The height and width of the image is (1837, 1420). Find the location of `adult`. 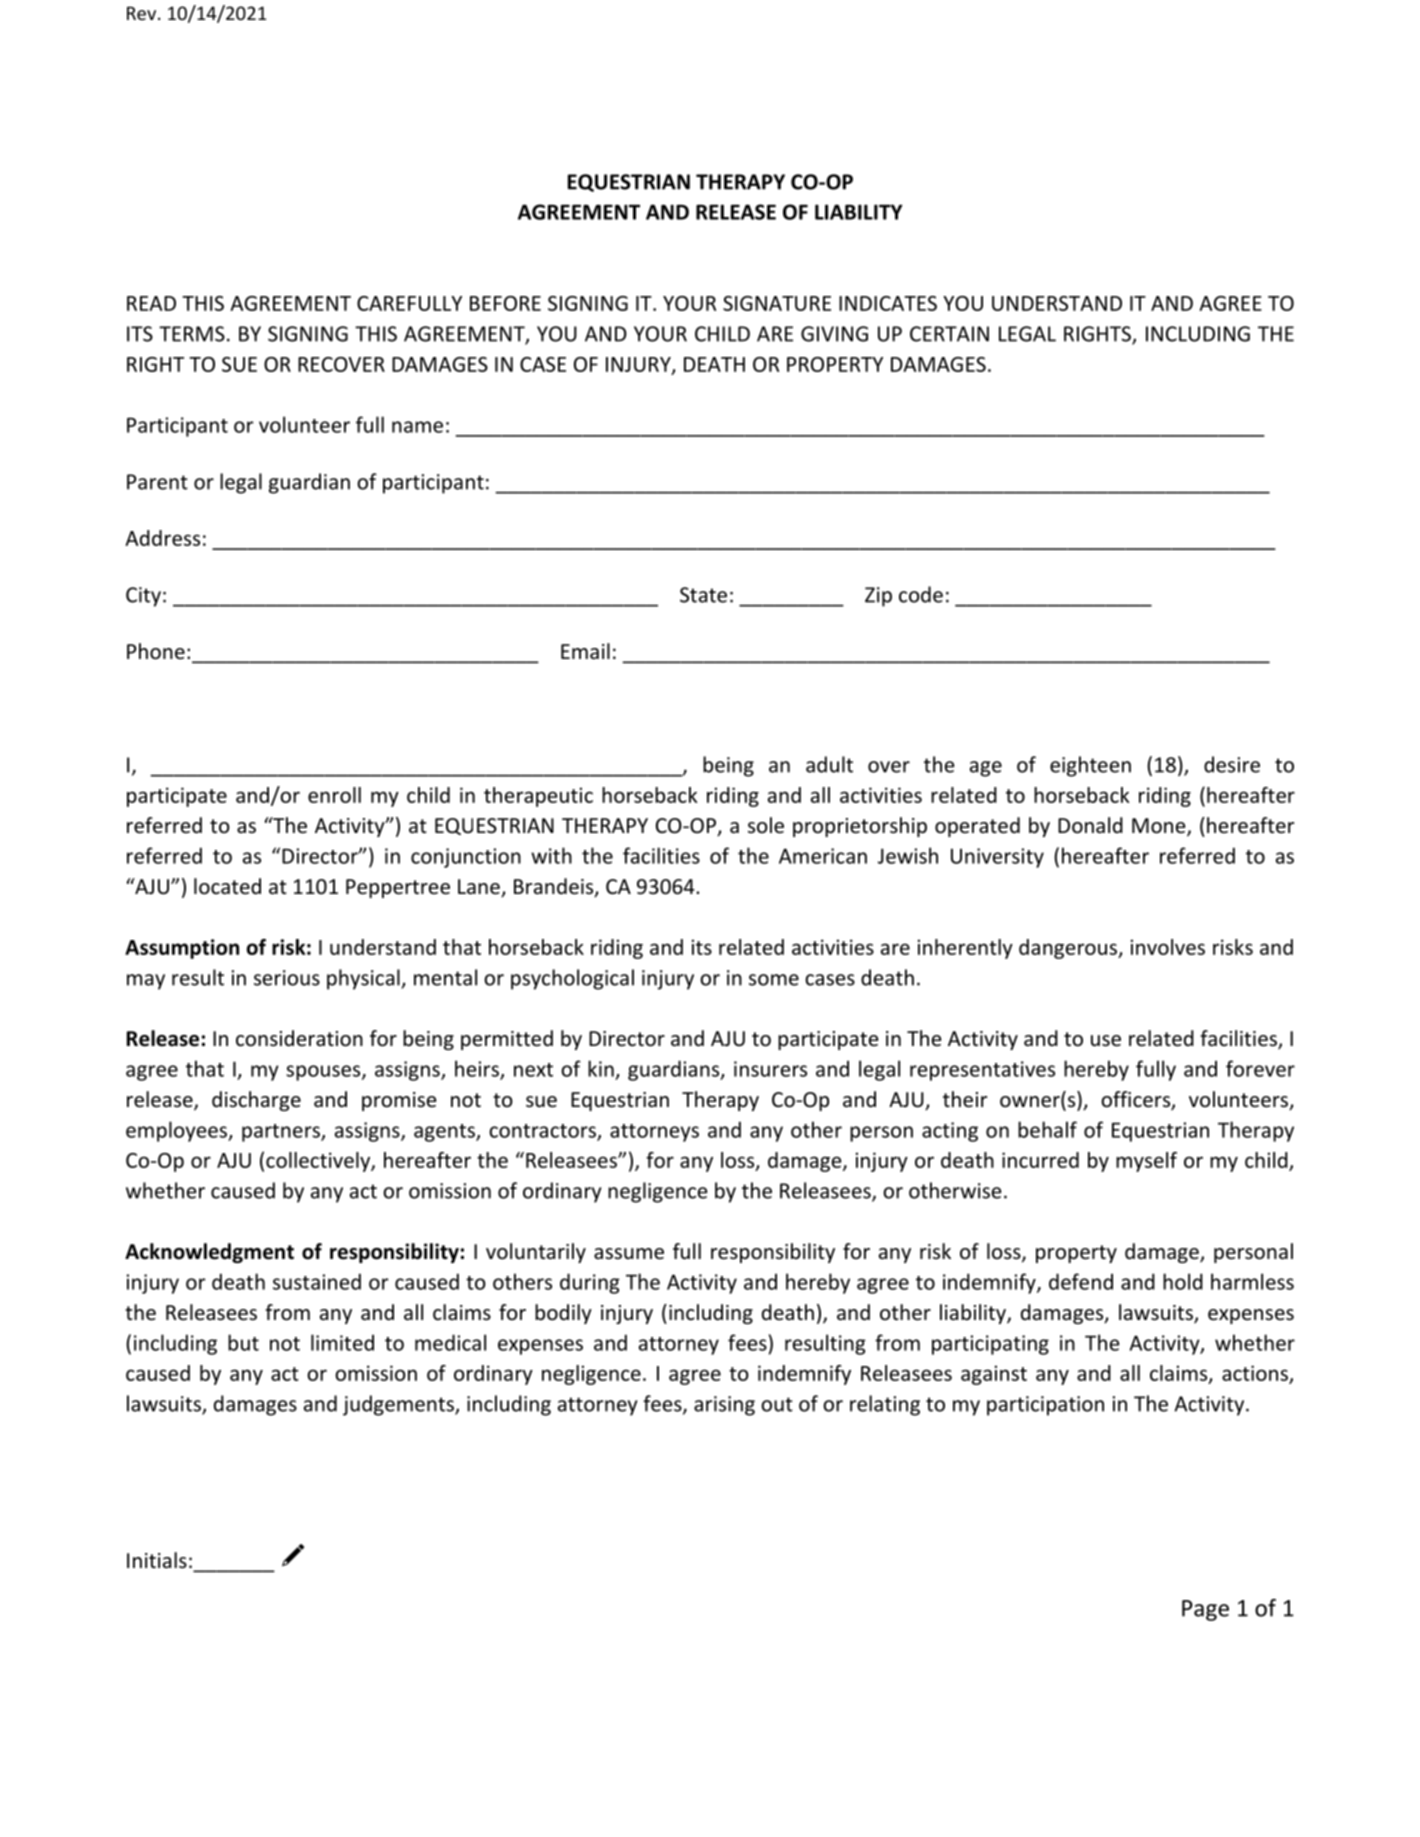

adult is located at coordinates (829, 764).
